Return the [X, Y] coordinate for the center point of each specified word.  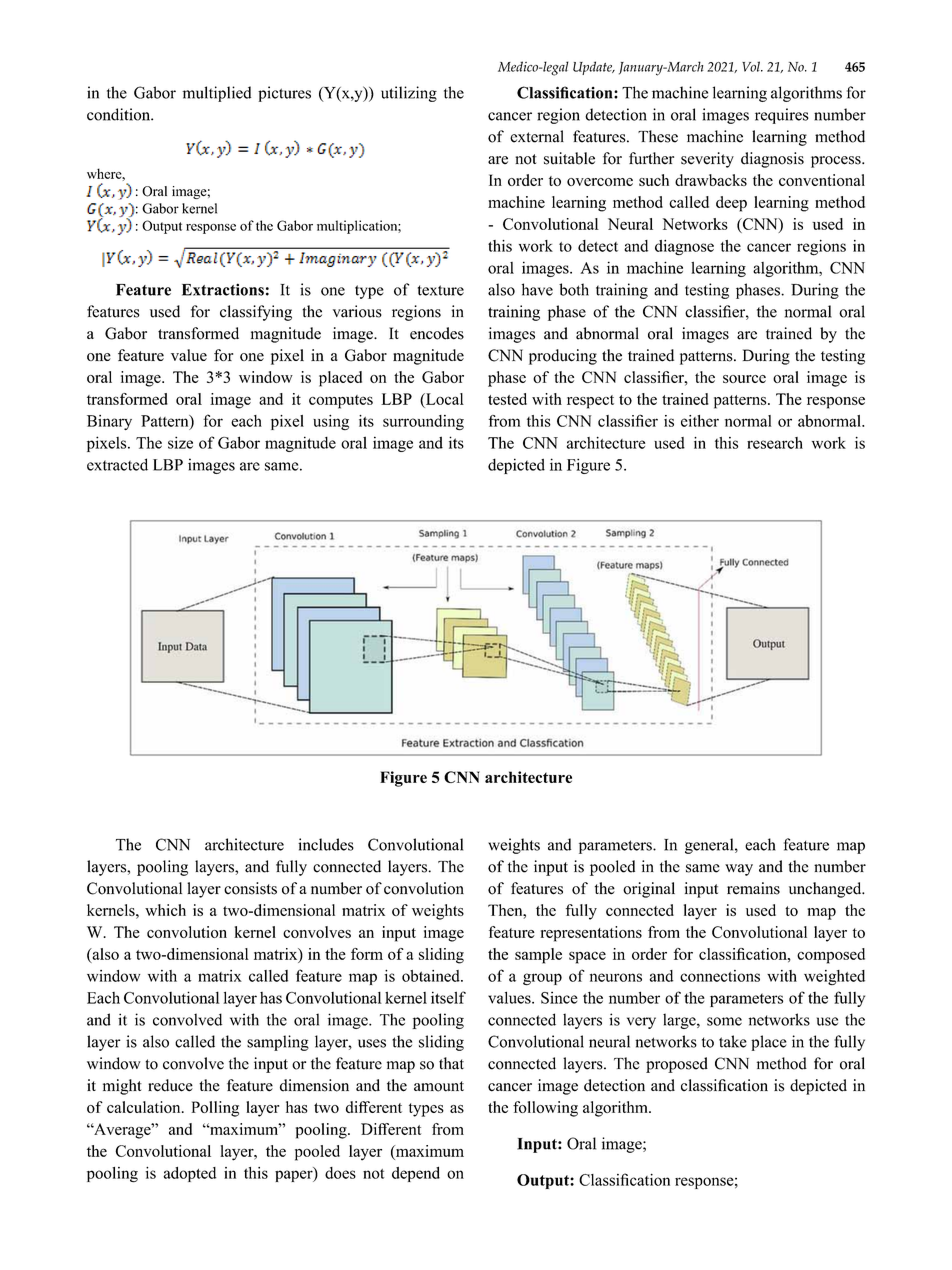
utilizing [409, 94]
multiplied [216, 94]
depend [416, 1174]
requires [782, 116]
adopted [190, 1174]
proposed [677, 1065]
